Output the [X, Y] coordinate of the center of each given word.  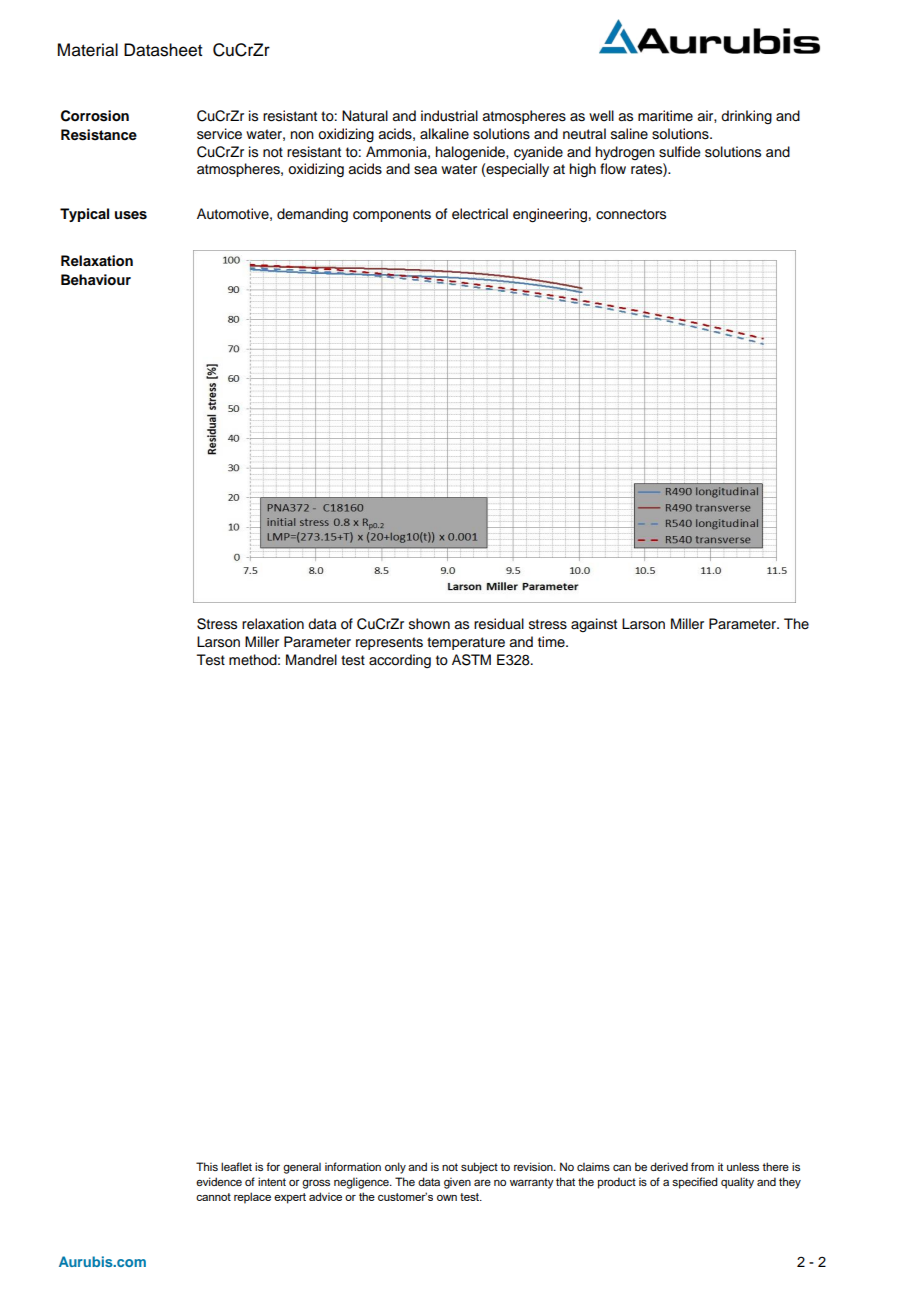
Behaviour [96, 280]
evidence [219, 1181]
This [207, 1166]
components [392, 215]
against [594, 625]
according [400, 661]
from [702, 1166]
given [457, 1183]
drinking [746, 117]
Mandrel [311, 660]
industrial [449, 116]
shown [429, 624]
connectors [631, 214]
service [219, 134]
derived [669, 1166]
